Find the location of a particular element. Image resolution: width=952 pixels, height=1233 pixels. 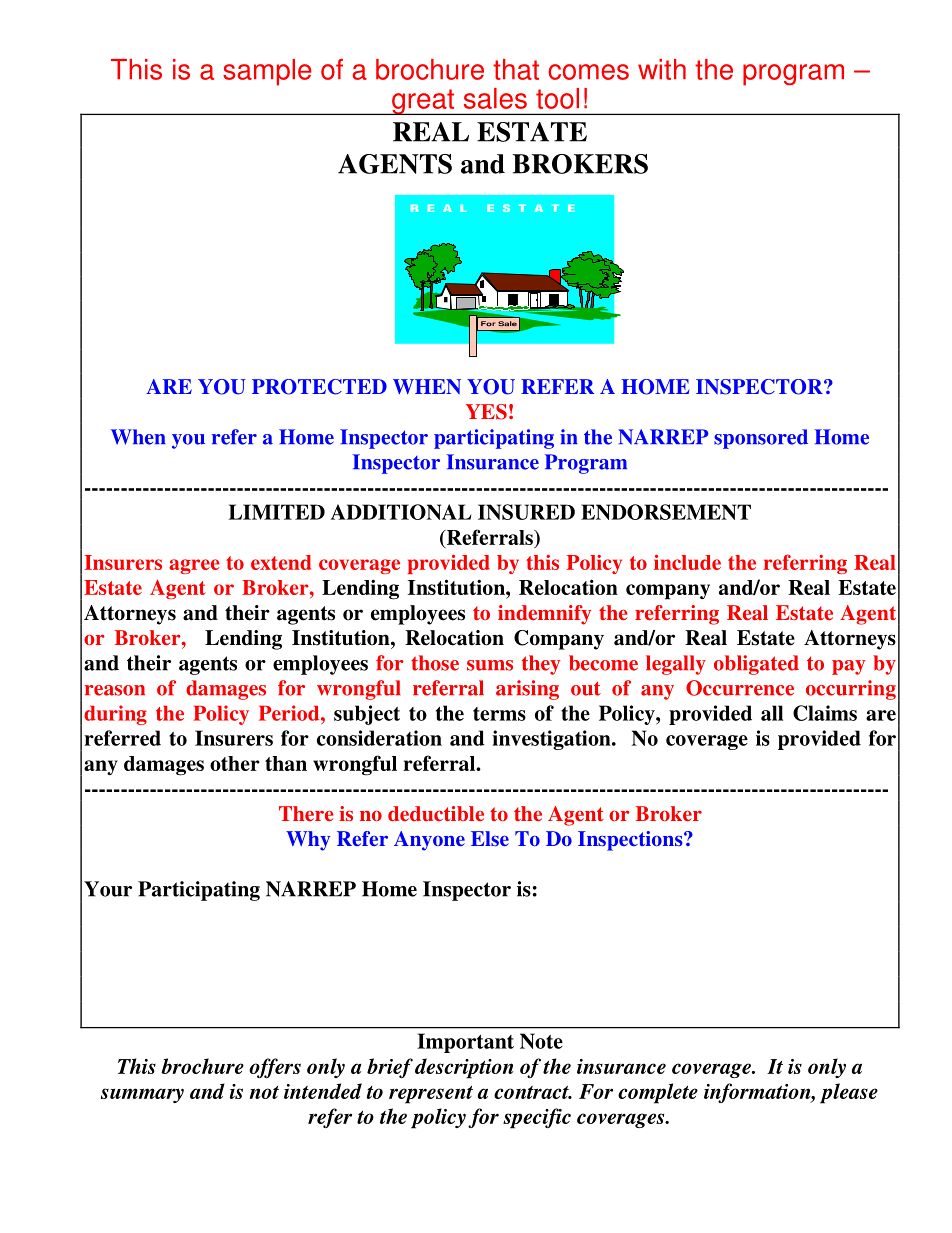

description is located at coordinates (464, 1068).
